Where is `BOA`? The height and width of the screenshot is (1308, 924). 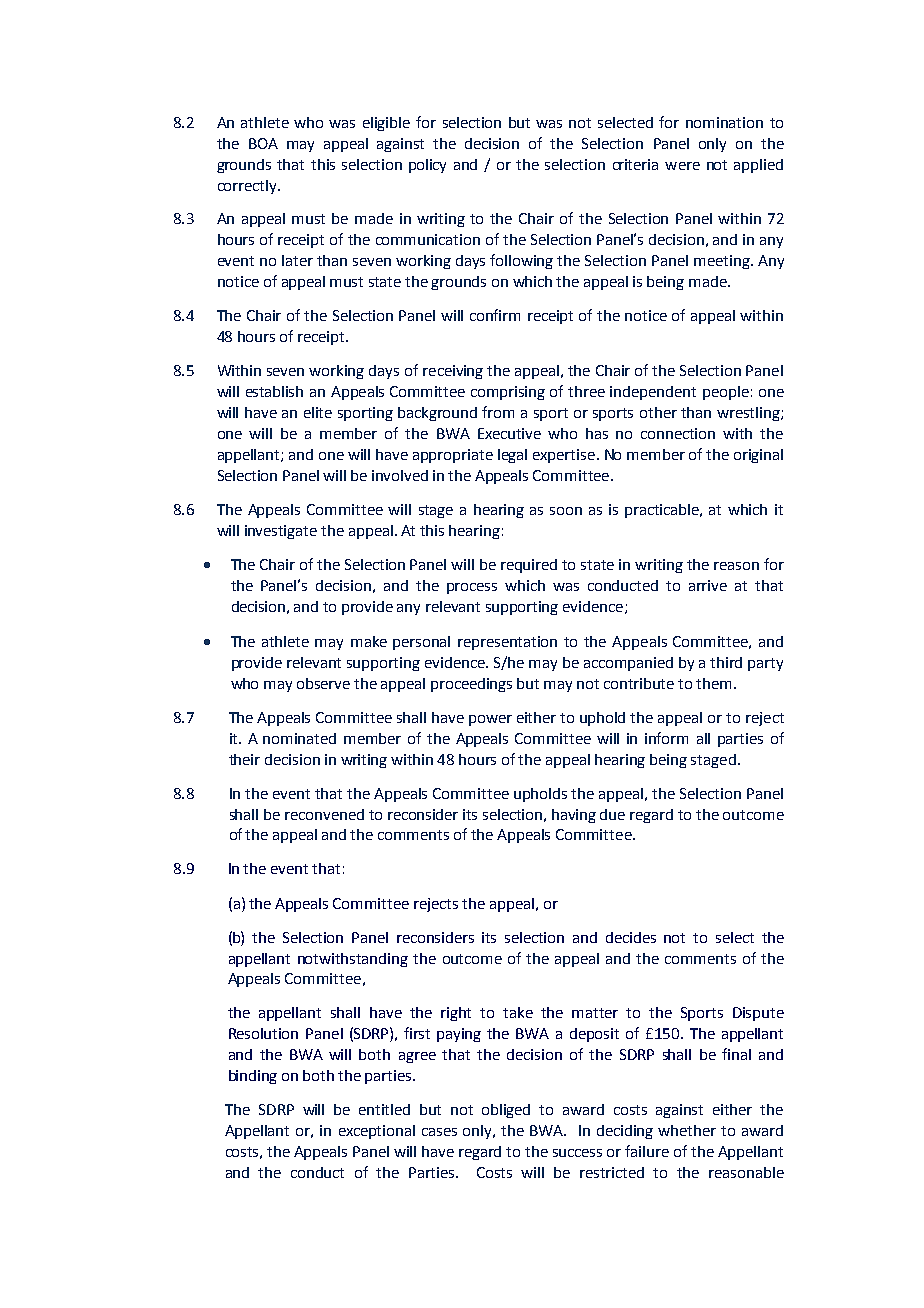
BOA is located at coordinates (263, 143).
